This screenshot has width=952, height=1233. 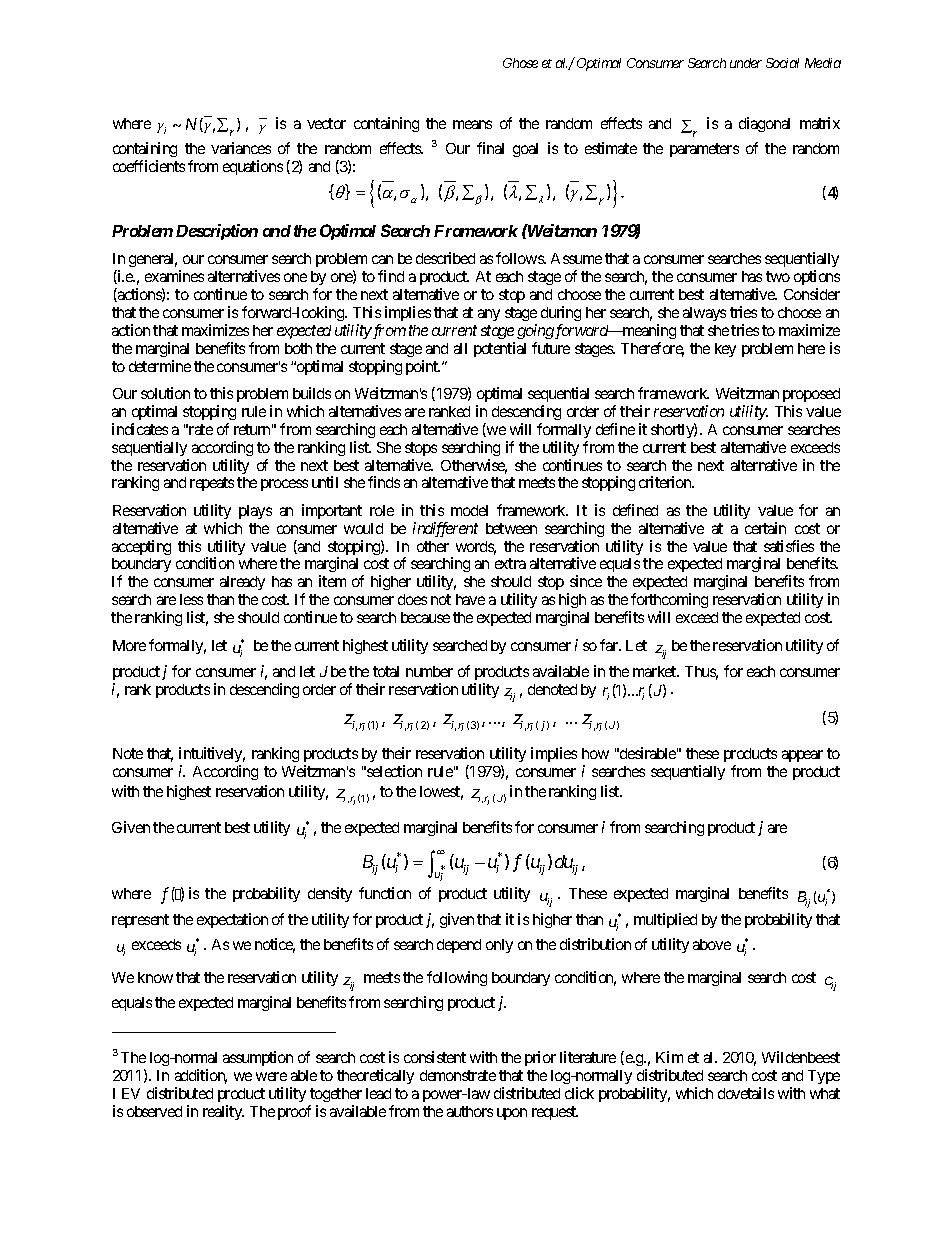 What do you see at coordinates (746, 63) in the screenshot?
I see `under` at bounding box center [746, 63].
